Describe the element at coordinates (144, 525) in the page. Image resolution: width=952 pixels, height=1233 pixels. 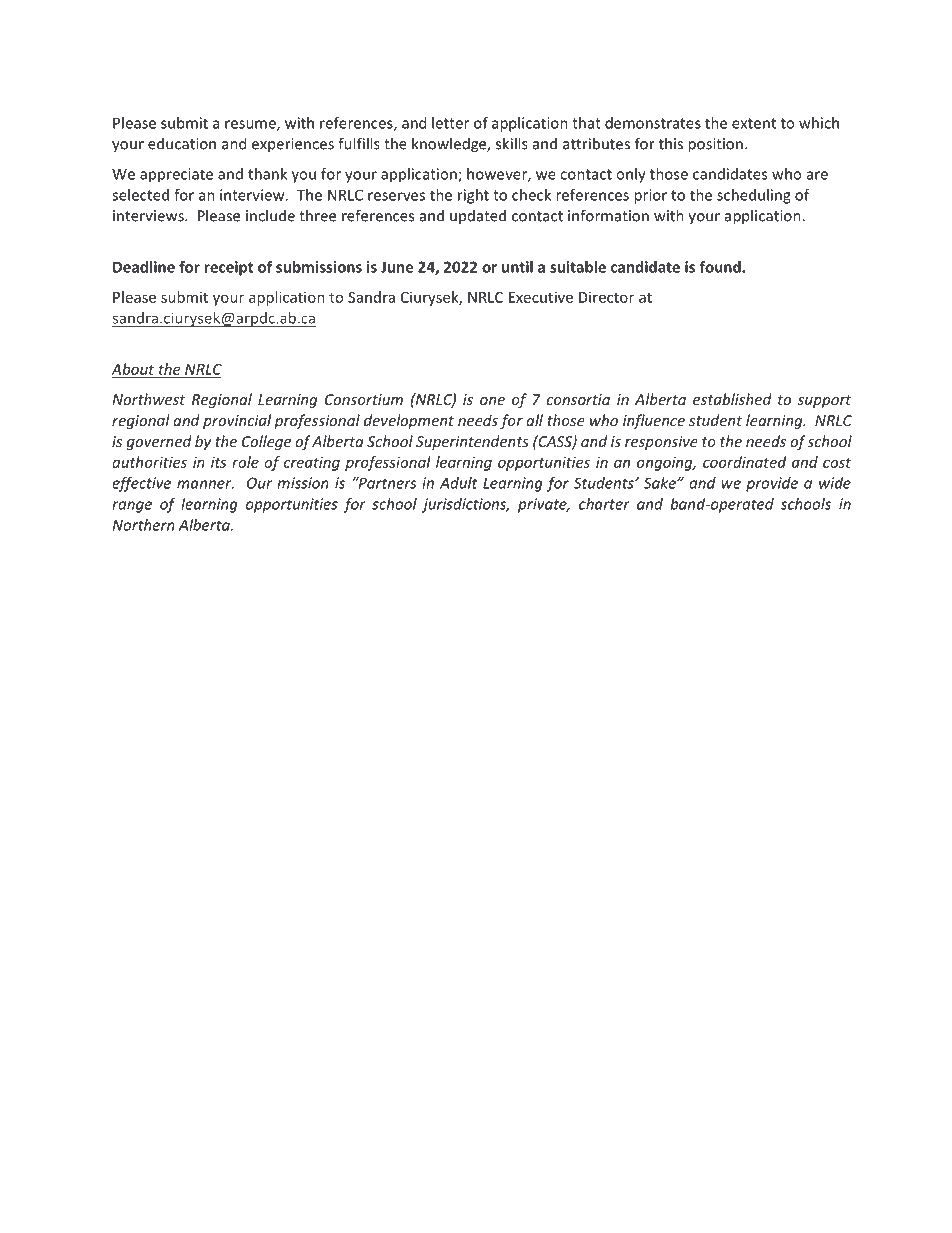
I see `Northern` at that location.
